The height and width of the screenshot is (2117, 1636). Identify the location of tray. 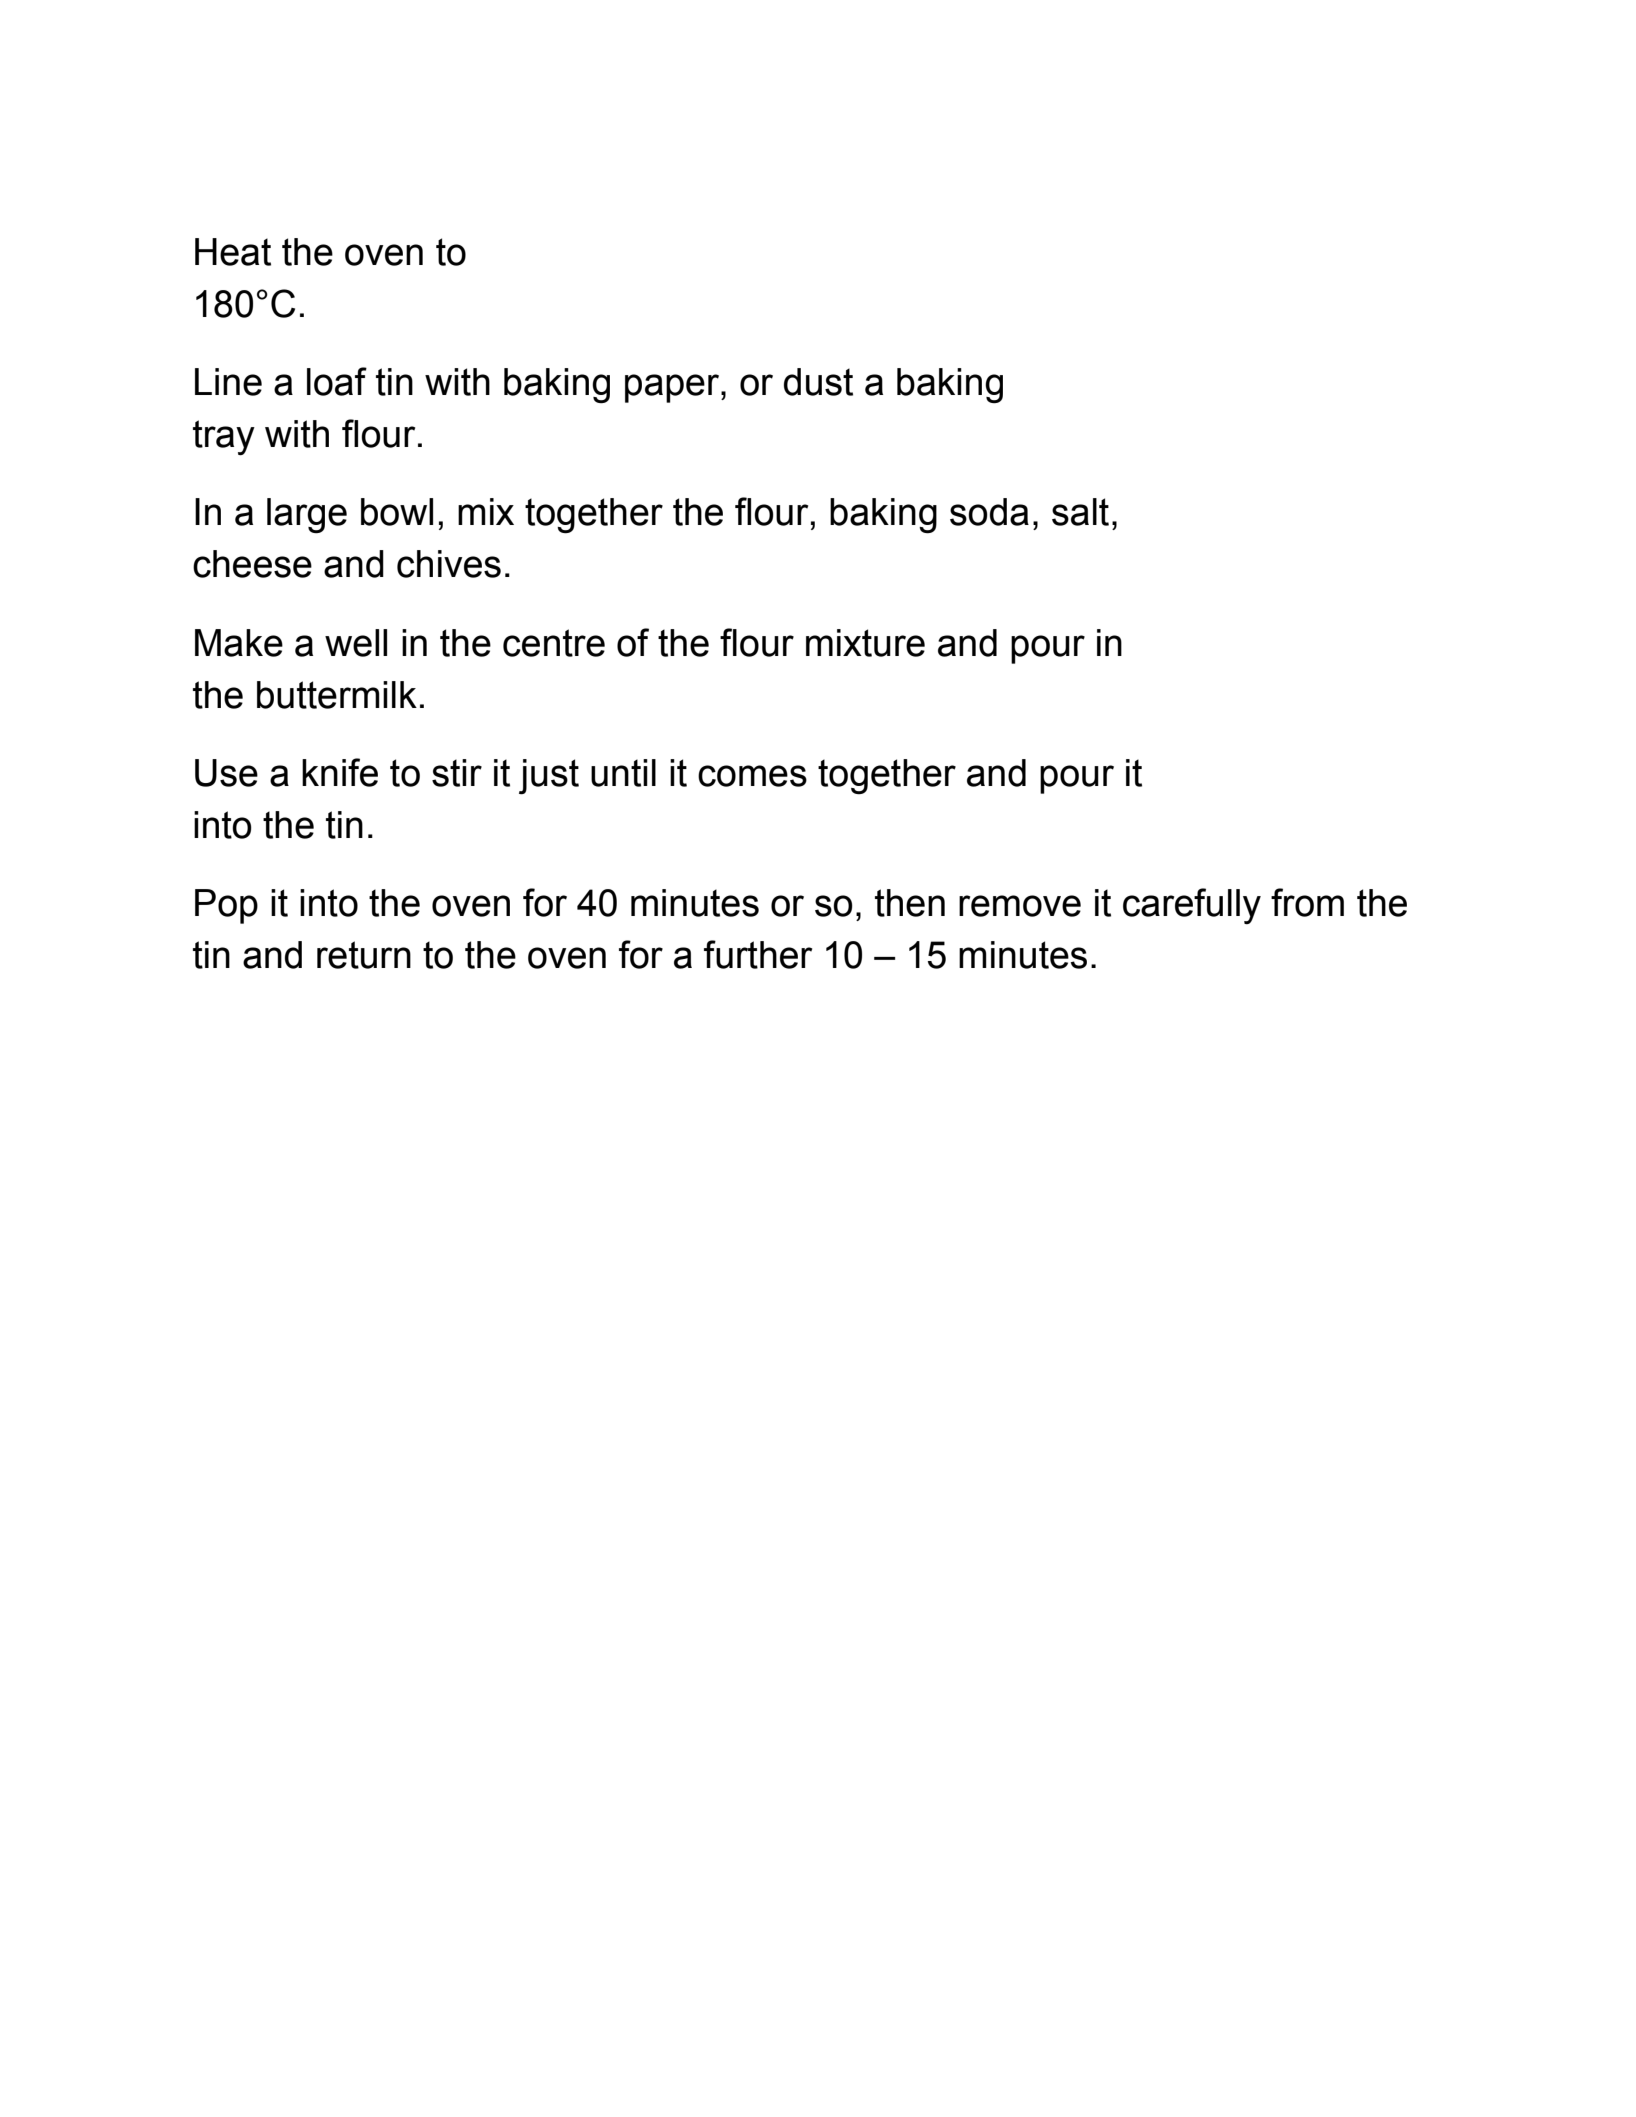
(224, 437).
